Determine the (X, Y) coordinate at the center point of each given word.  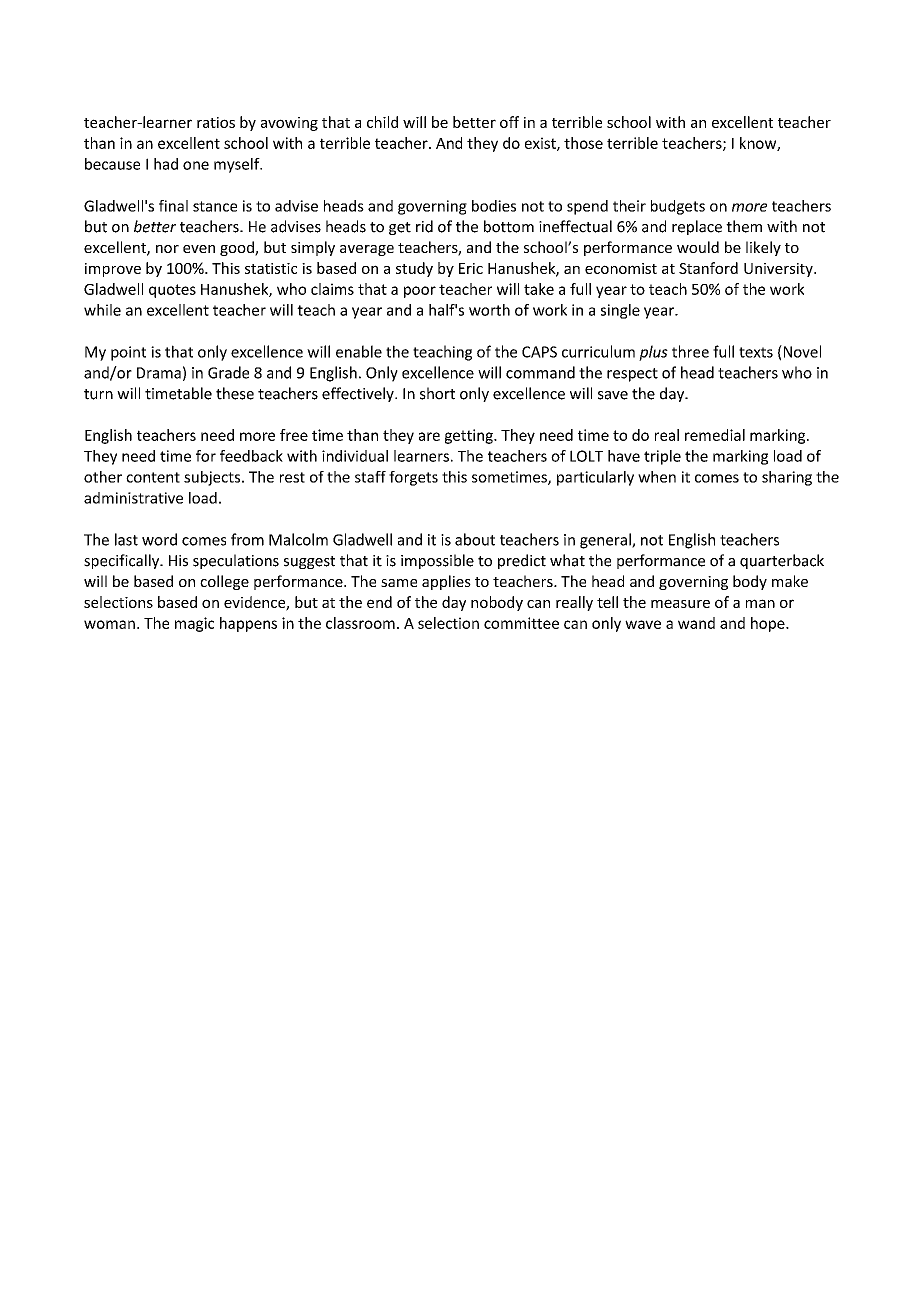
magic (194, 624)
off (509, 122)
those (583, 143)
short (437, 393)
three (690, 351)
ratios (216, 122)
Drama (159, 373)
